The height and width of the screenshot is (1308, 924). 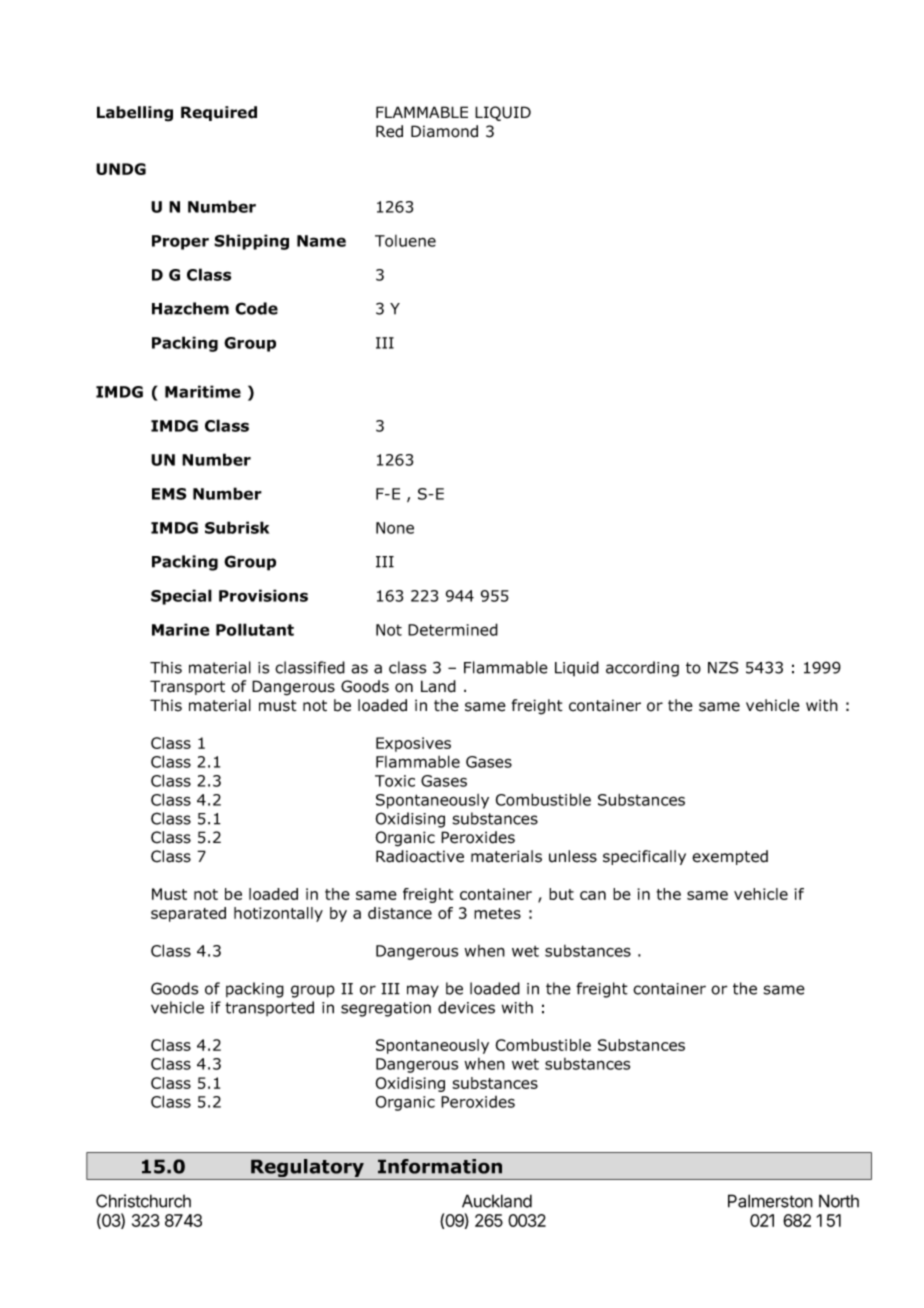 I want to click on Name, so click(x=321, y=241).
